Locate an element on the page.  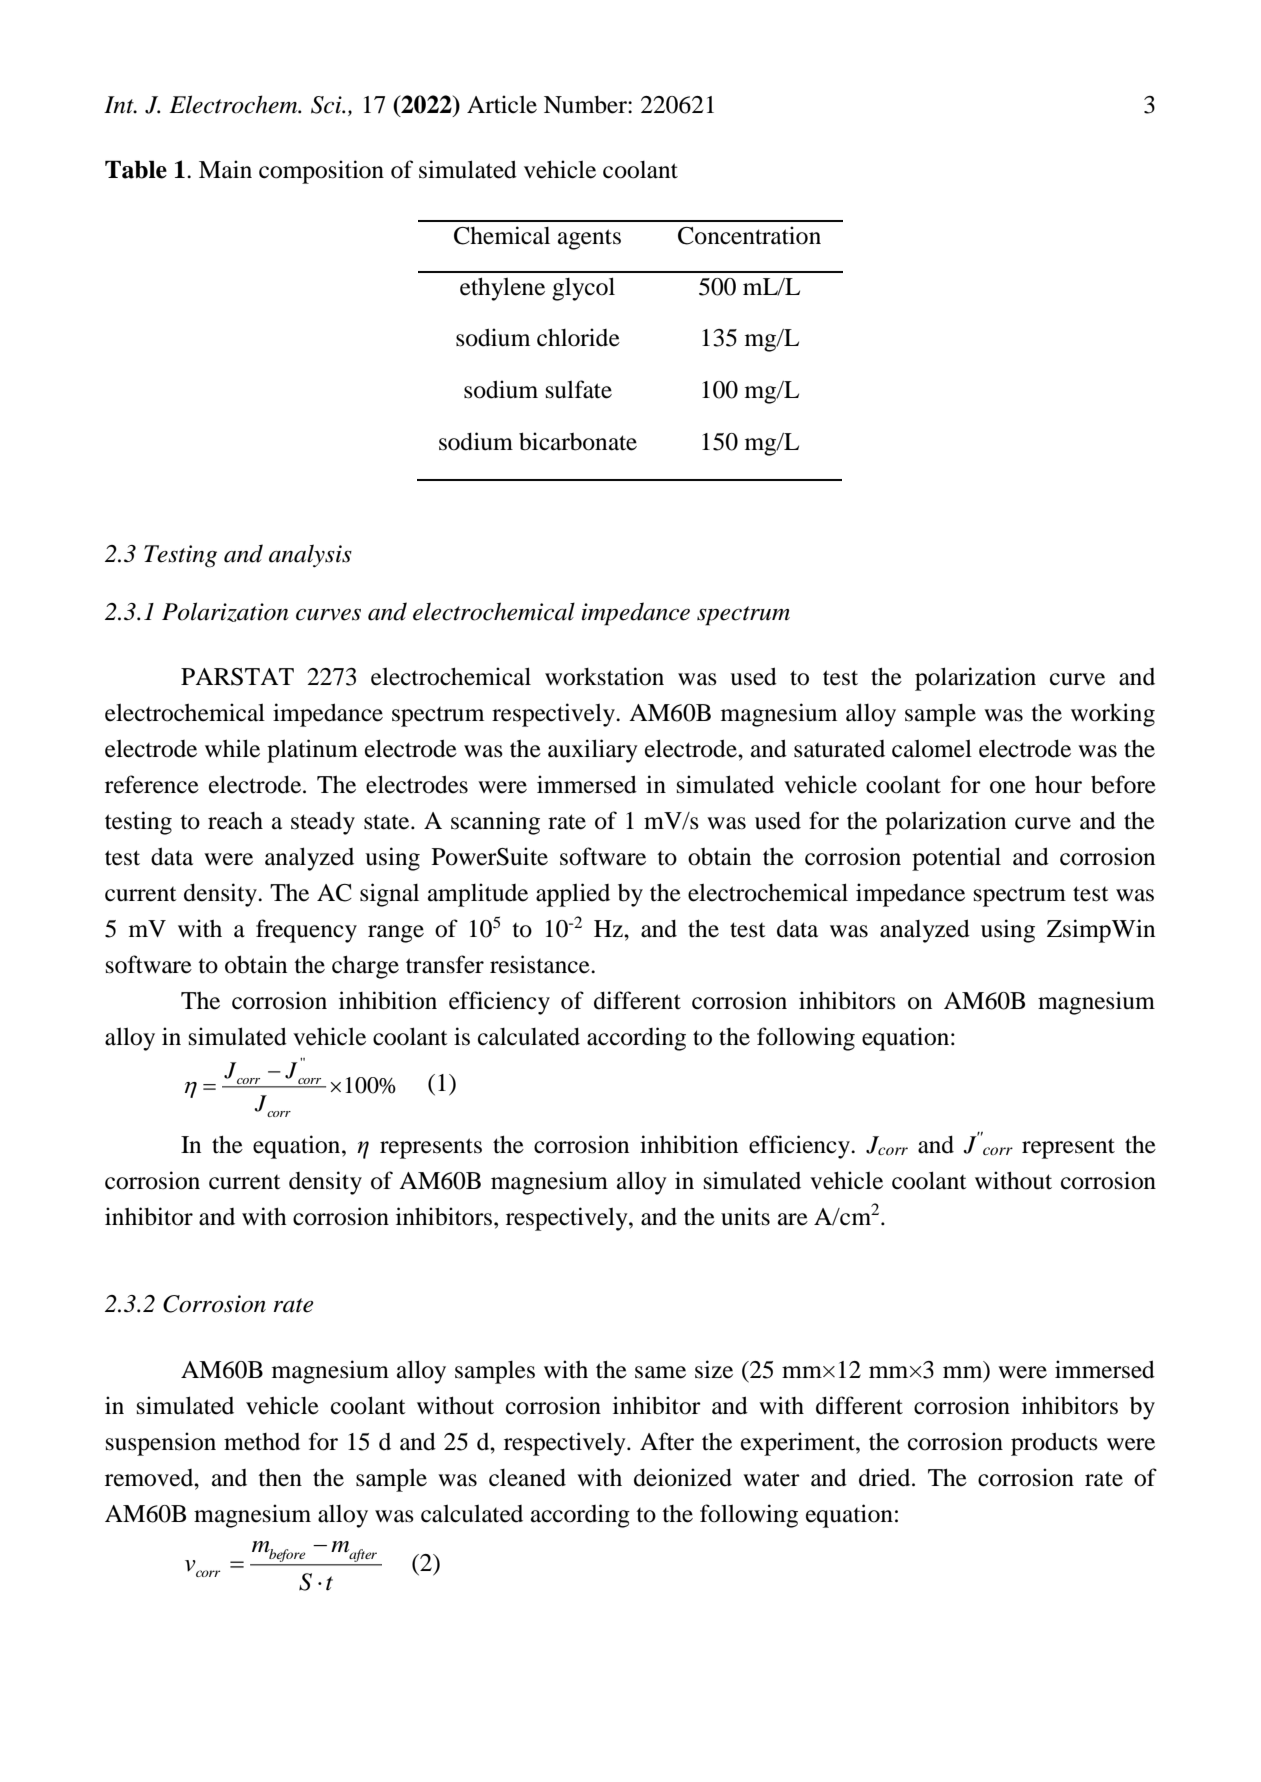
resistance is located at coordinates (541, 964).
